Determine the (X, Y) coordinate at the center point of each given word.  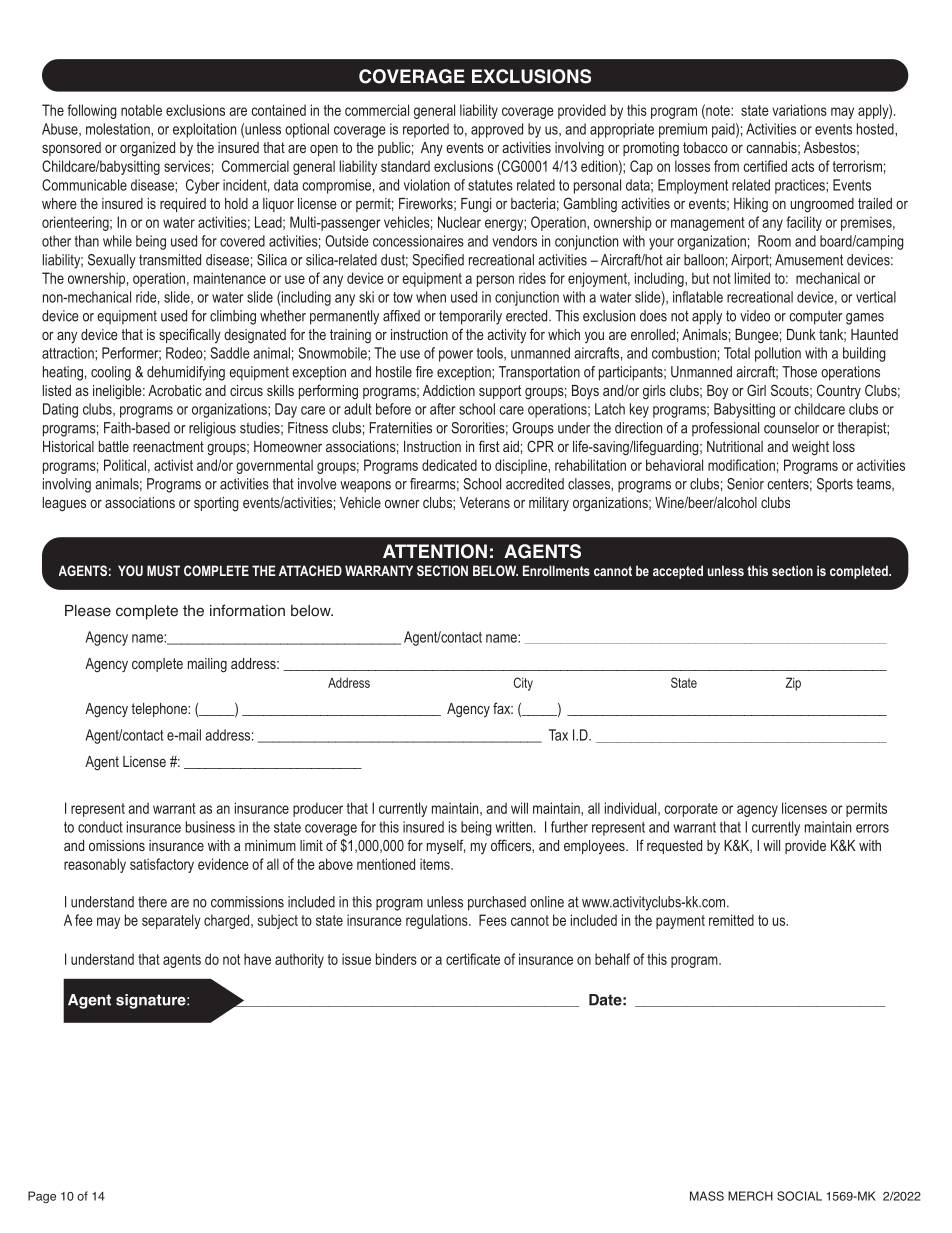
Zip (793, 684)
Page (42, 1197)
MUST (163, 570)
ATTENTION (435, 551)
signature (152, 1001)
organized (147, 149)
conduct (100, 827)
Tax (558, 735)
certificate (473, 959)
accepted (678, 572)
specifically (190, 335)
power (456, 356)
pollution (778, 354)
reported (426, 130)
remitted (731, 920)
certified (765, 166)
